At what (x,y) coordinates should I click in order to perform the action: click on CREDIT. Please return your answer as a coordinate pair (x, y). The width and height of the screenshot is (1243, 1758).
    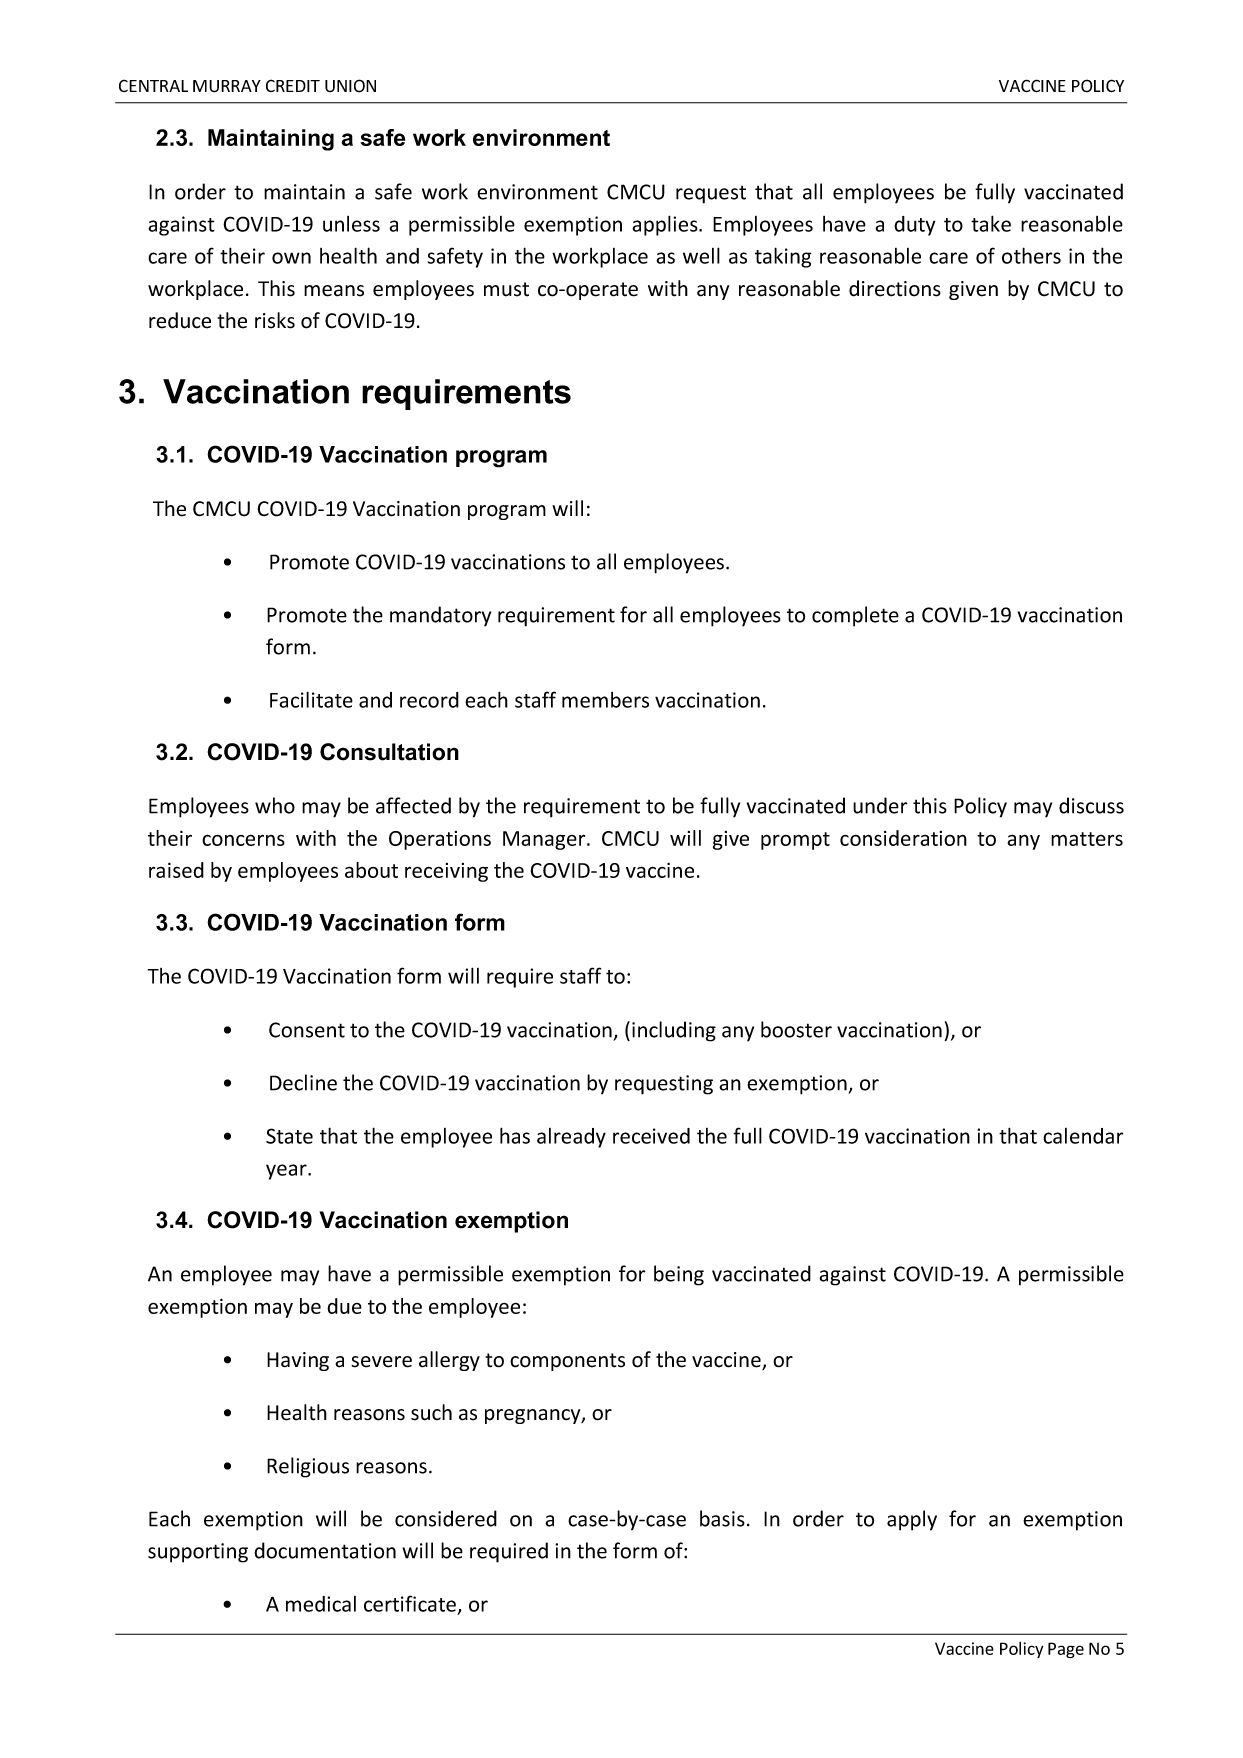
    Looking at the image, I should click on (293, 85).
